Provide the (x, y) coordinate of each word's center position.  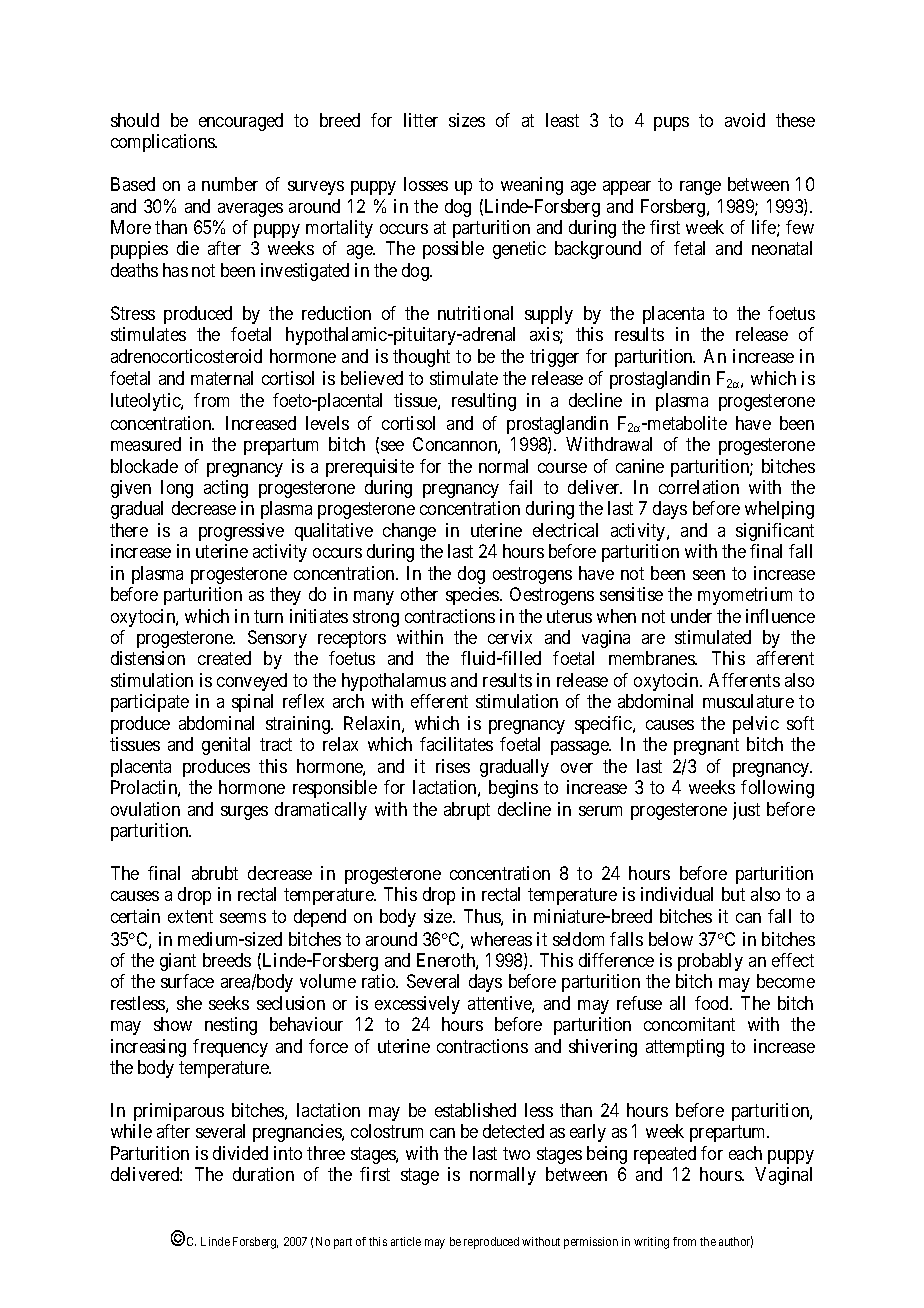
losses (426, 184)
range (700, 188)
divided (240, 1153)
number (230, 184)
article (406, 1241)
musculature (748, 701)
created (224, 658)
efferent (439, 701)
